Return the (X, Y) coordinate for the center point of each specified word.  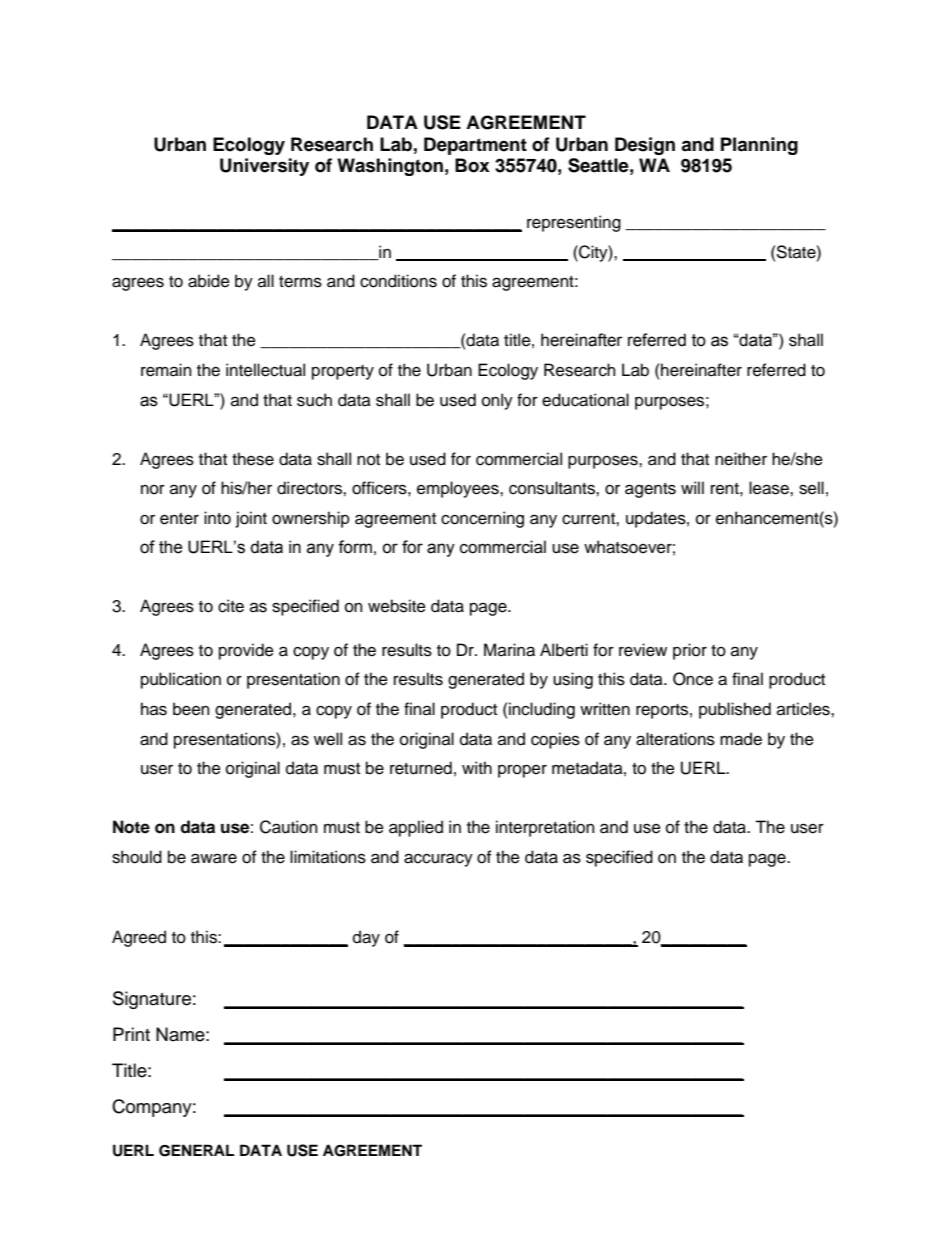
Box (472, 165)
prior (690, 651)
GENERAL (197, 1150)
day (366, 938)
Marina (509, 650)
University (264, 167)
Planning (759, 146)
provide (246, 651)
